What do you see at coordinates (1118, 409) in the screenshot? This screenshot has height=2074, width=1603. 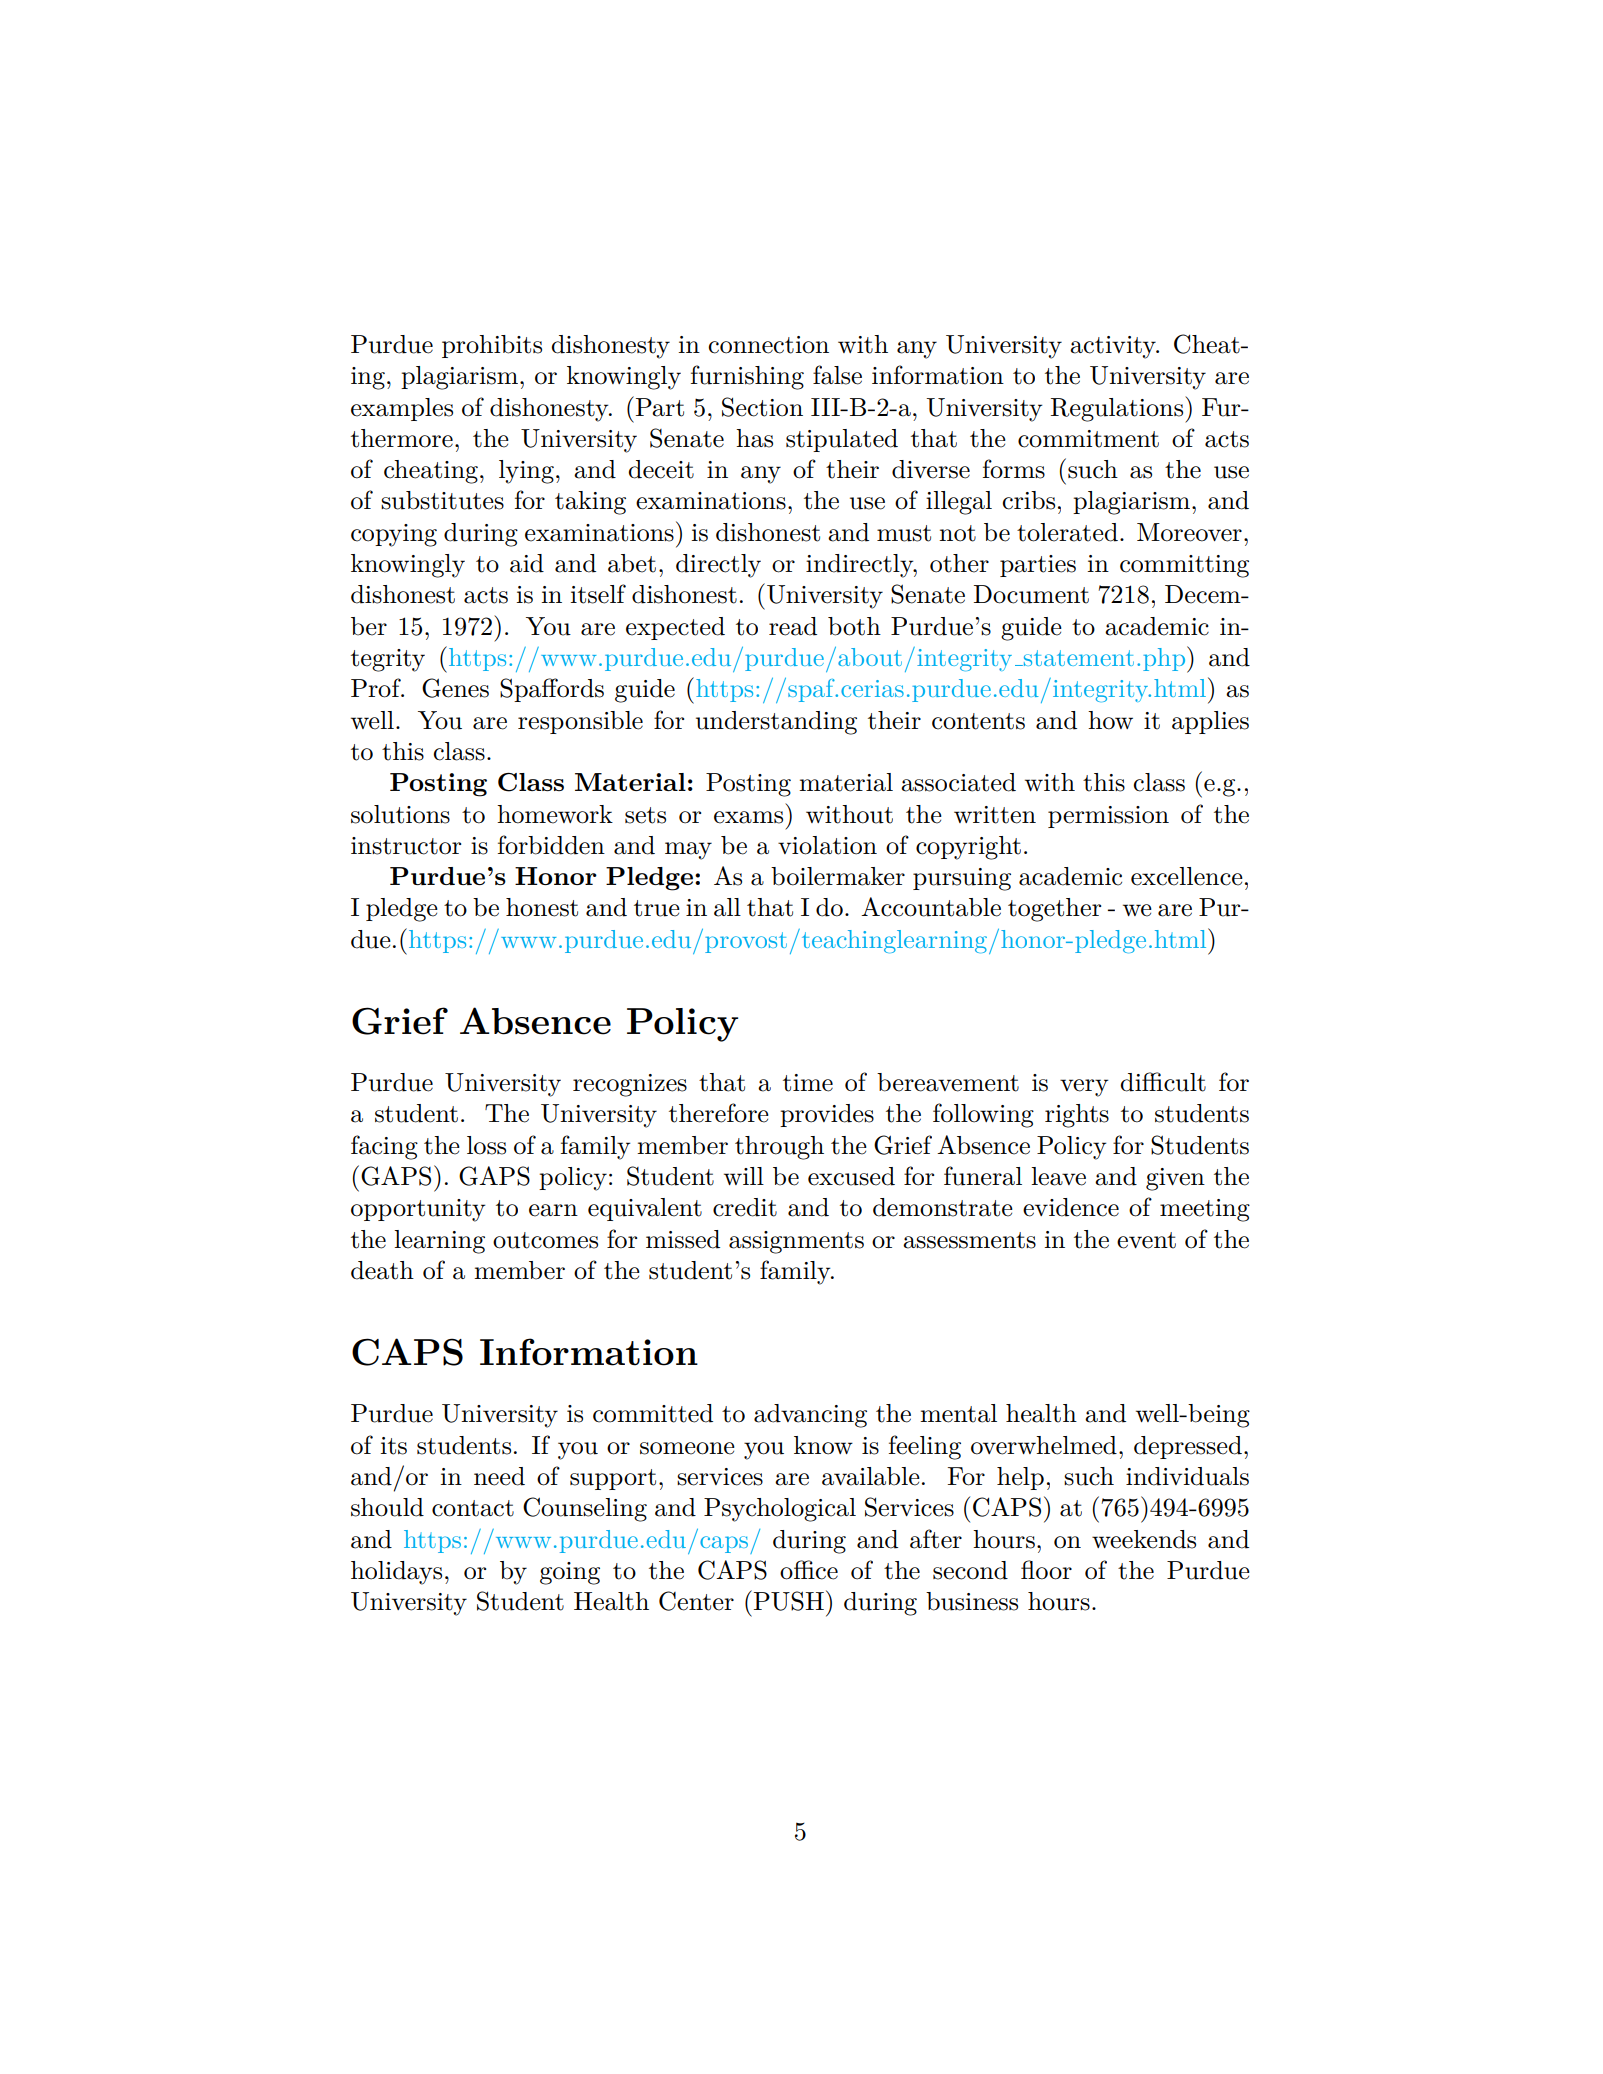 I see `Regulations` at bounding box center [1118, 409].
